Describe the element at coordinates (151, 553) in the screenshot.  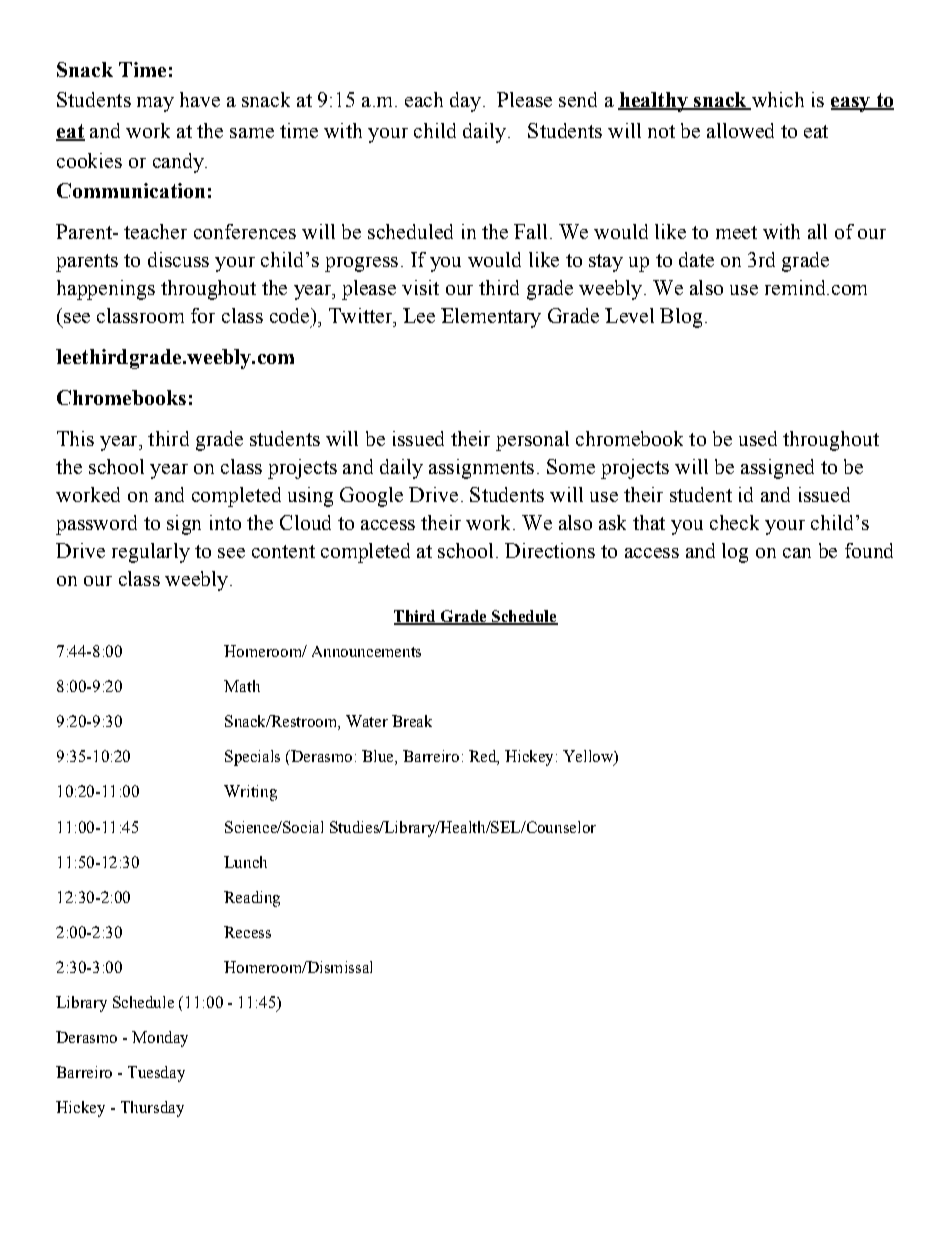
I see `regularly` at that location.
